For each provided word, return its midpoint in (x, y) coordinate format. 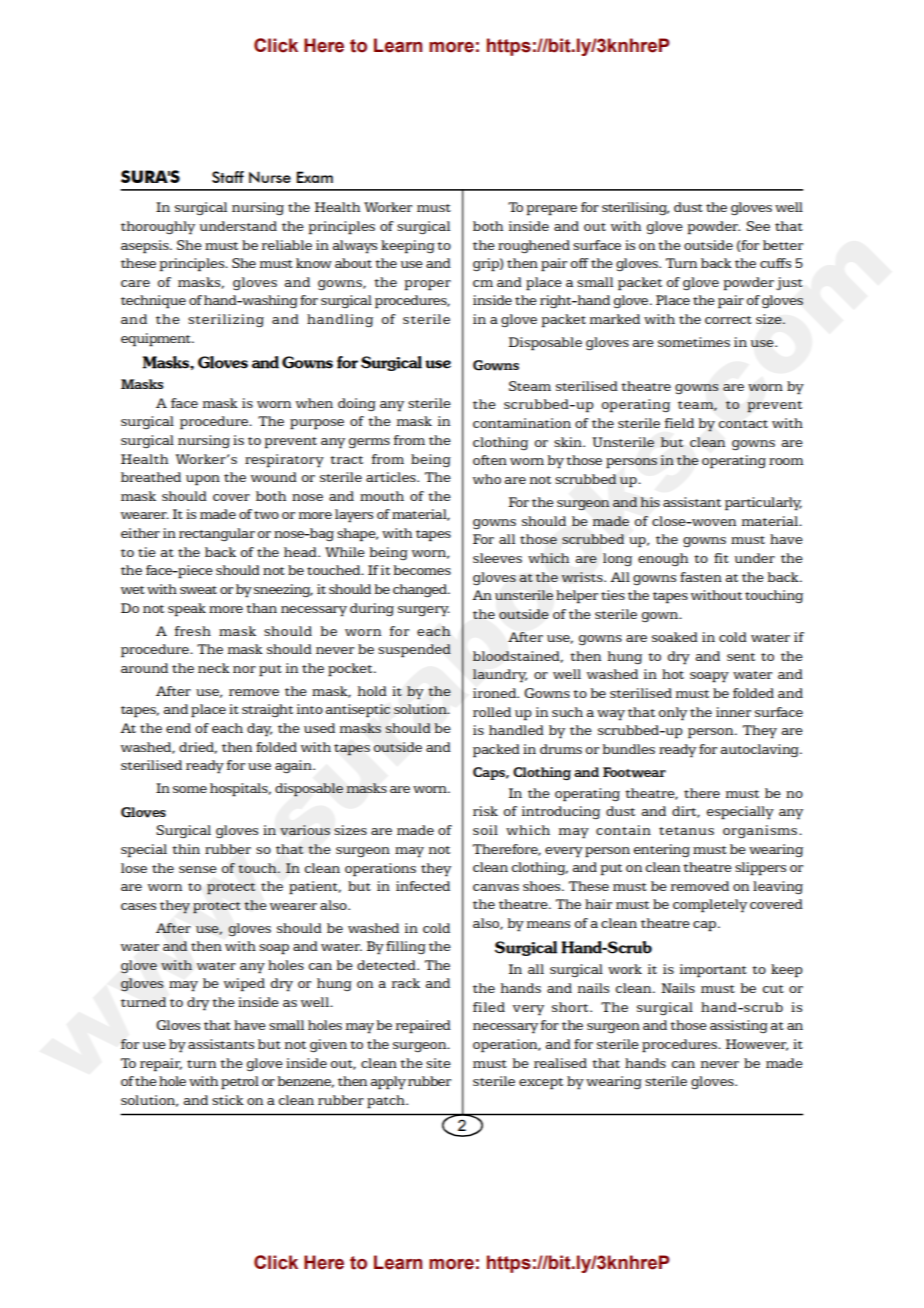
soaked (675, 637)
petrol (240, 1082)
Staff (228, 177)
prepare (552, 210)
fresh (193, 631)
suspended (414, 651)
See (758, 226)
